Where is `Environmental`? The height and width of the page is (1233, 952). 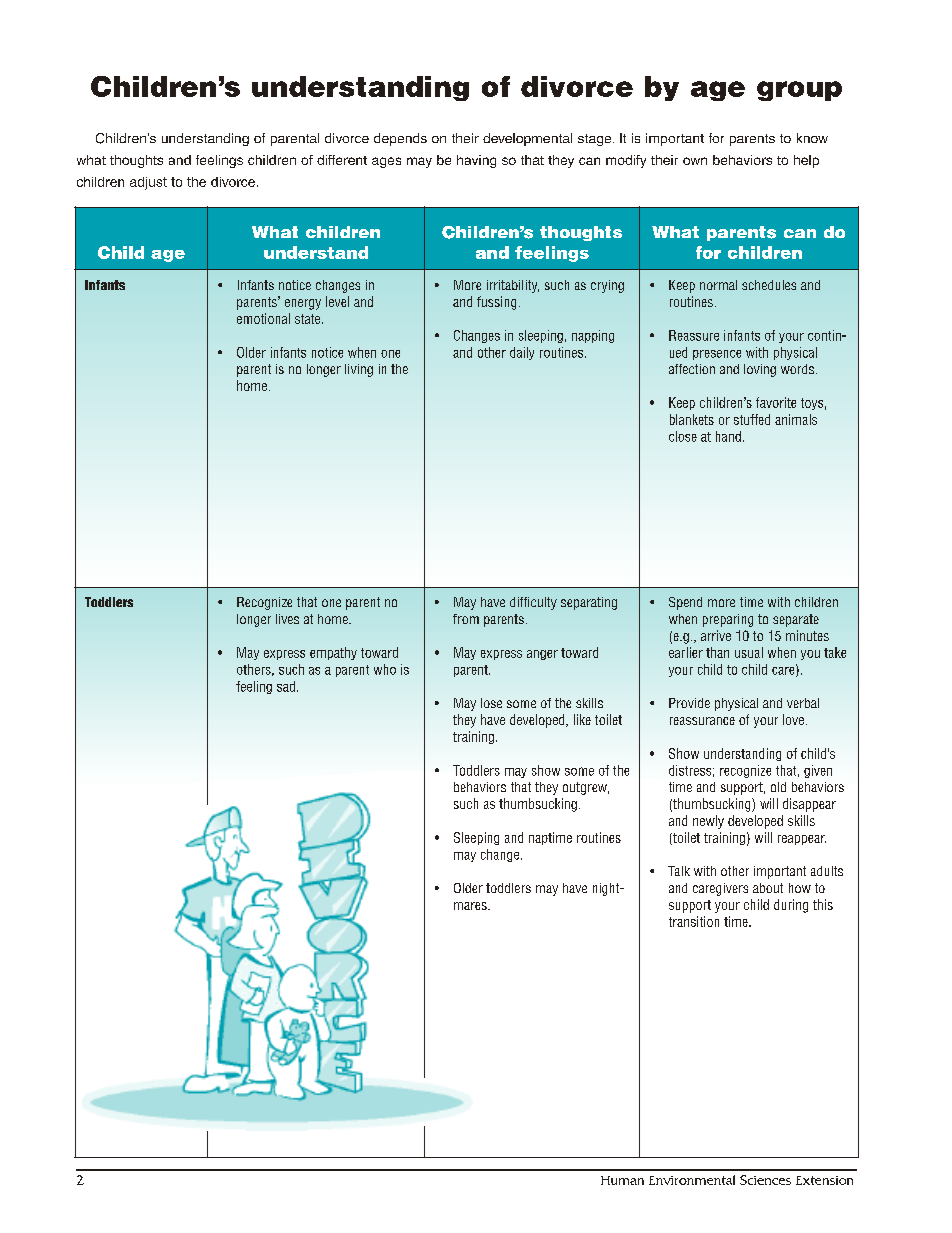 Environmental is located at coordinates (692, 1180).
